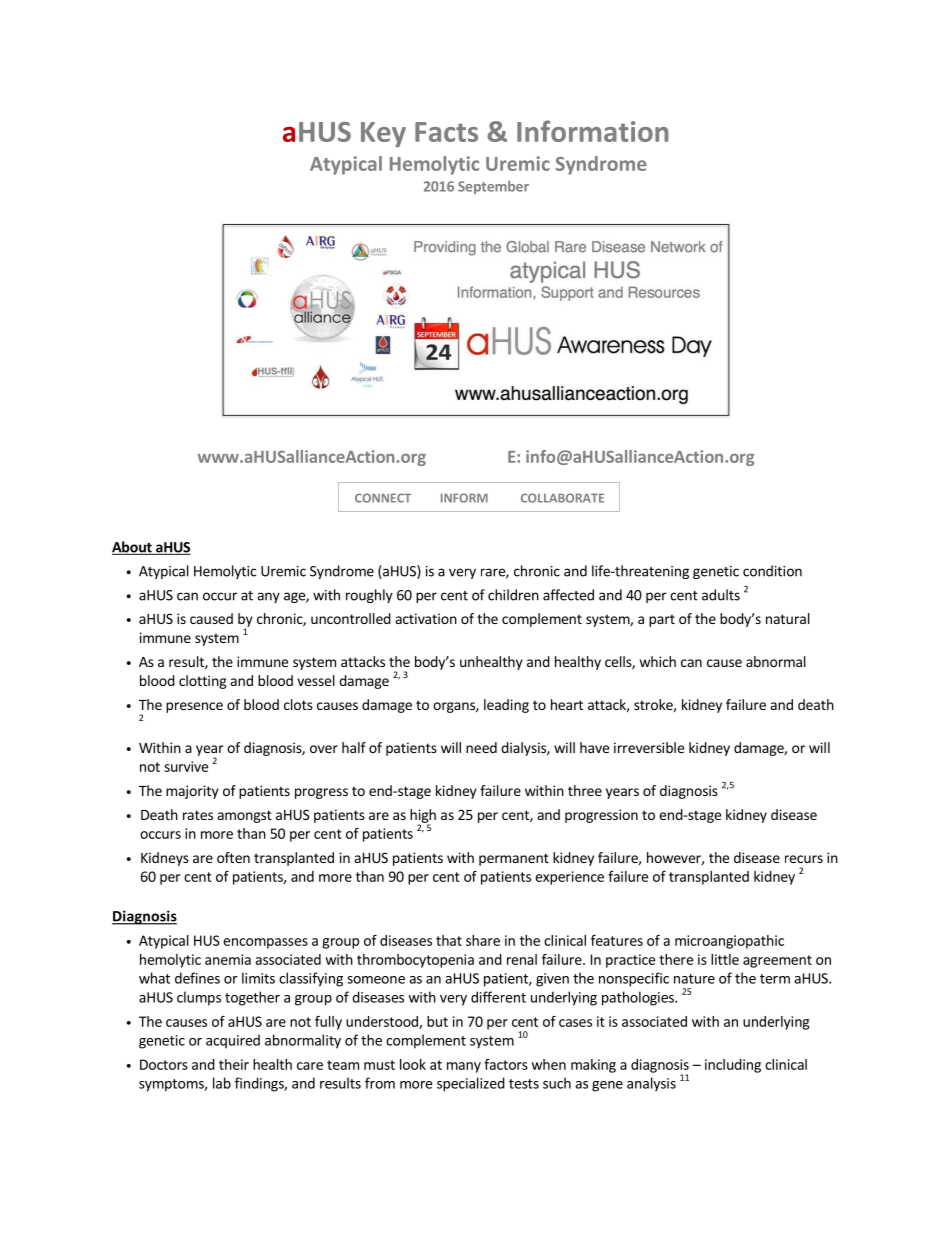 Image resolution: width=952 pixels, height=1233 pixels. What do you see at coordinates (464, 1067) in the document?
I see `many` at bounding box center [464, 1067].
